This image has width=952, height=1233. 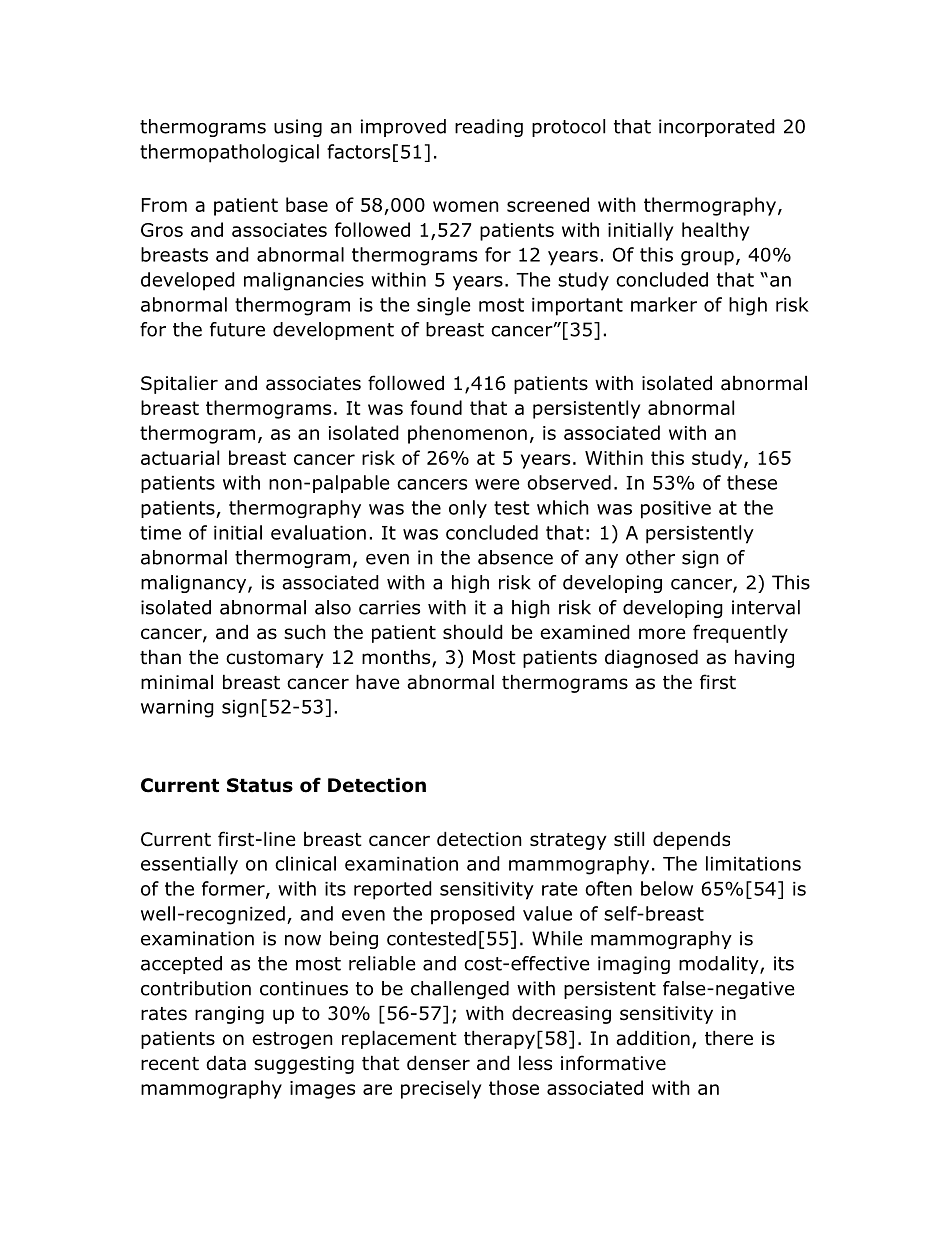 I want to click on reading, so click(x=489, y=128).
